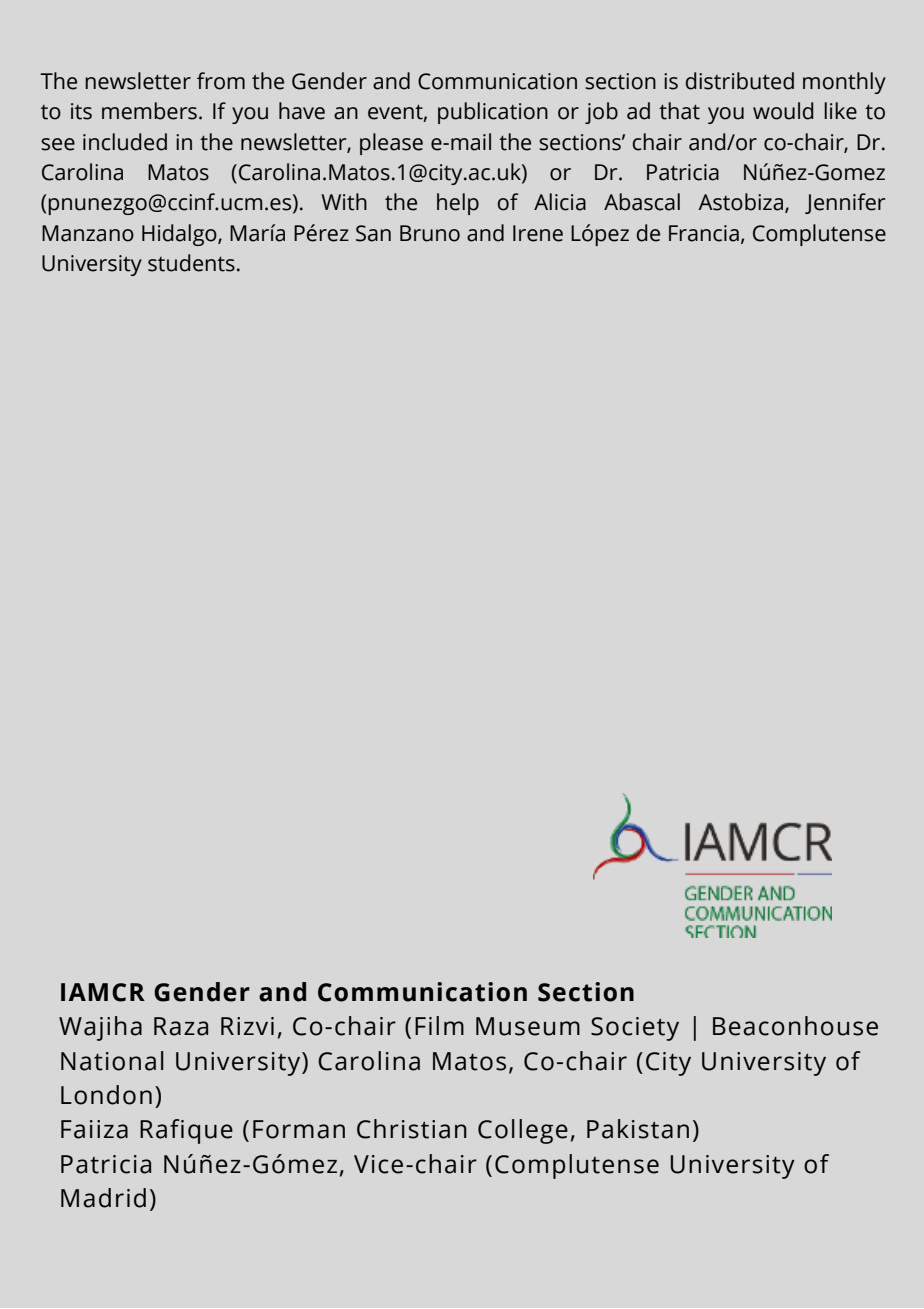 This screenshot has height=1309, width=924. What do you see at coordinates (103, 1198) in the screenshot?
I see `Madrid` at bounding box center [103, 1198].
